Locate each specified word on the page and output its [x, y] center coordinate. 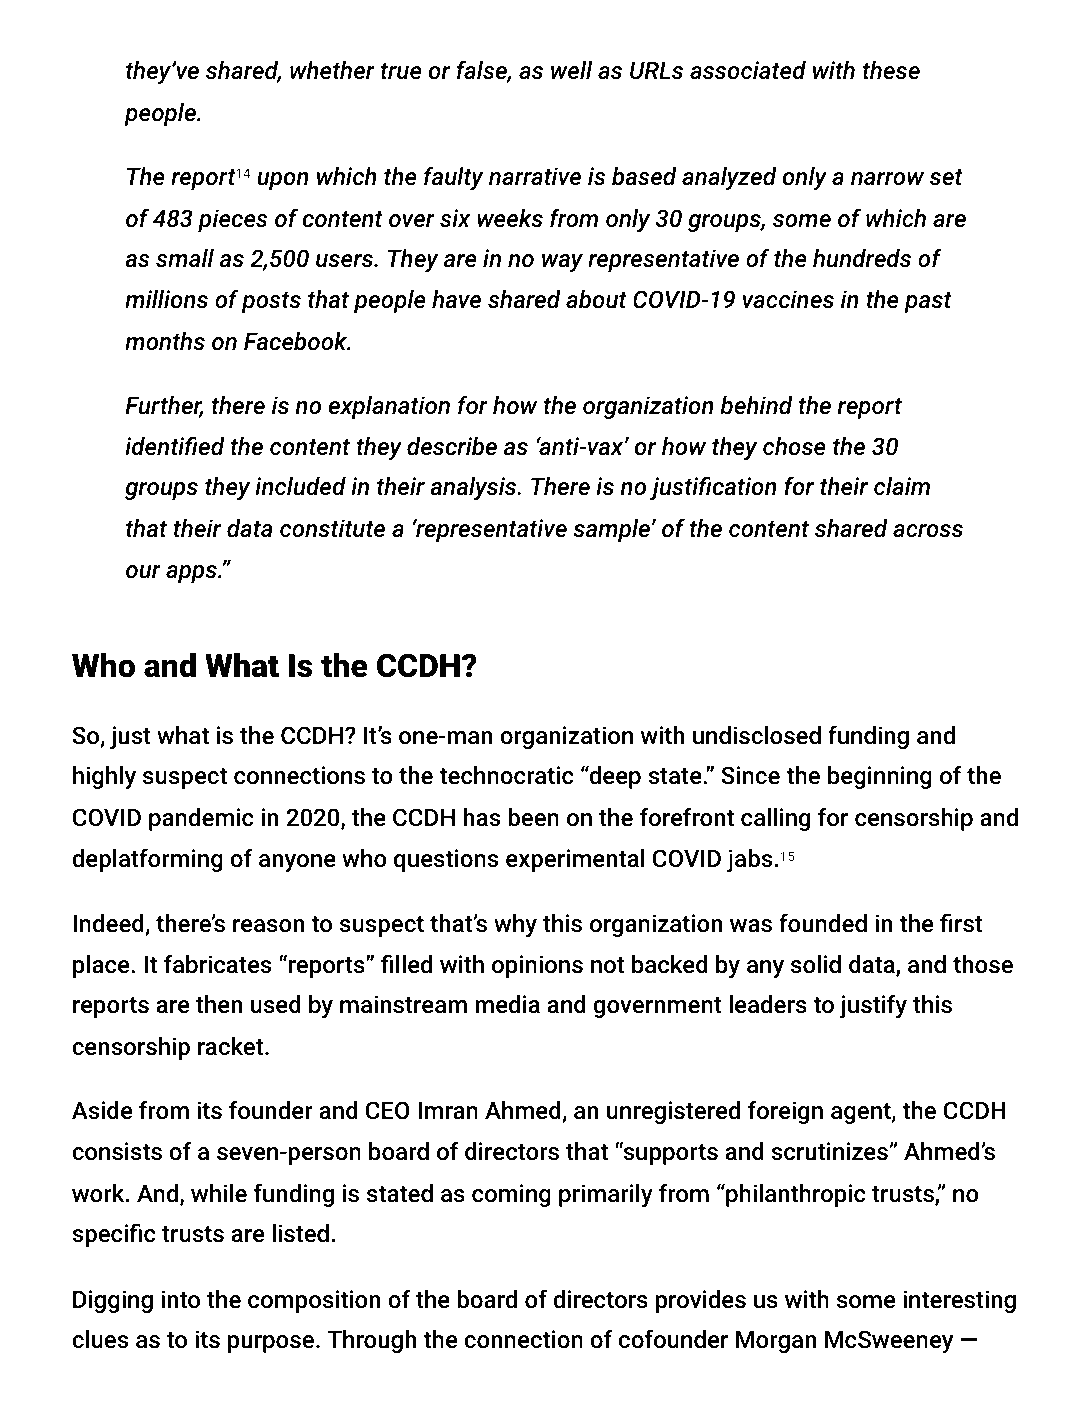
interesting [959, 1301]
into [180, 1299]
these [891, 70]
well [571, 70]
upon [283, 181]
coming [511, 1195]
